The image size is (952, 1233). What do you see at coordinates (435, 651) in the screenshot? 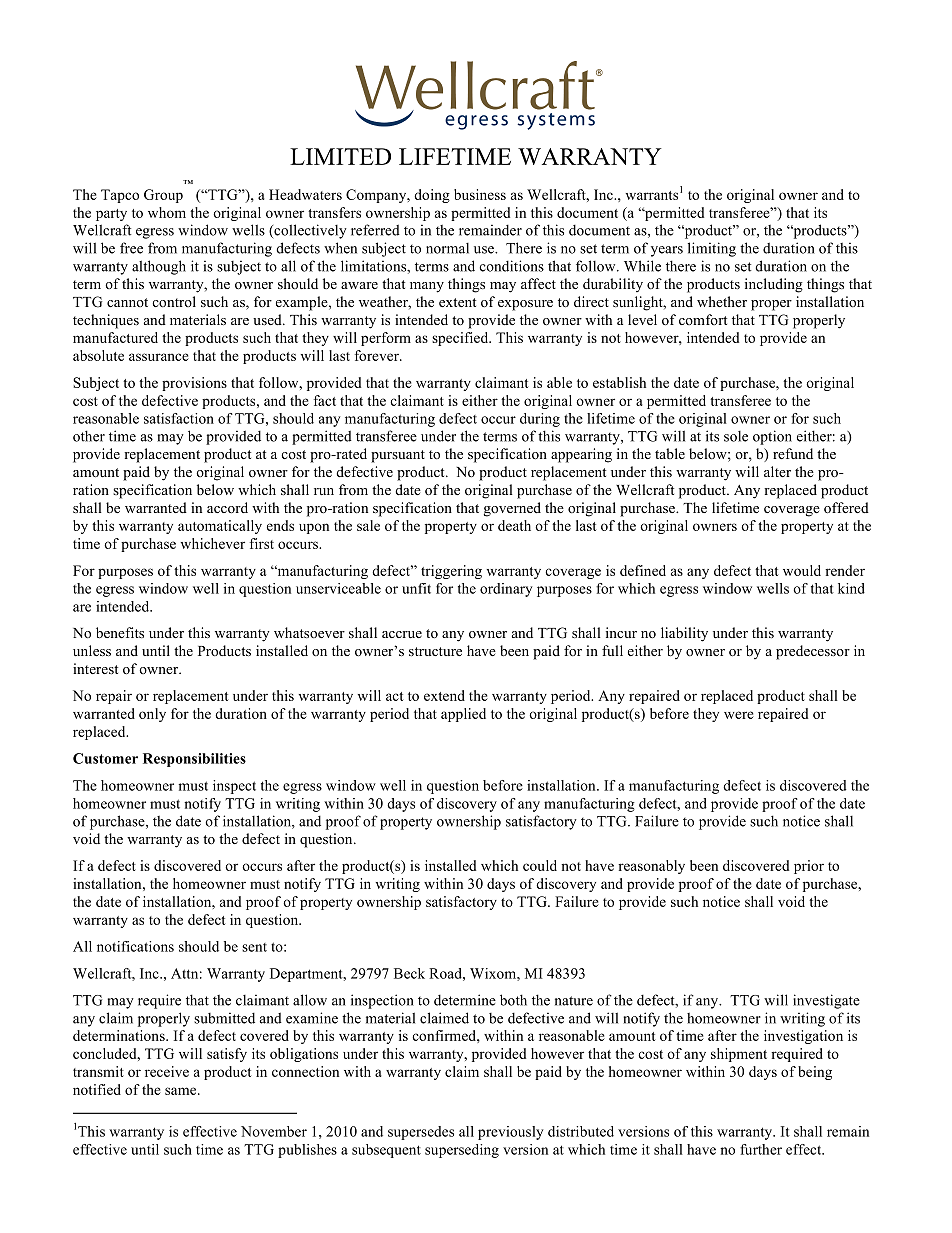
I see `structure` at bounding box center [435, 651].
